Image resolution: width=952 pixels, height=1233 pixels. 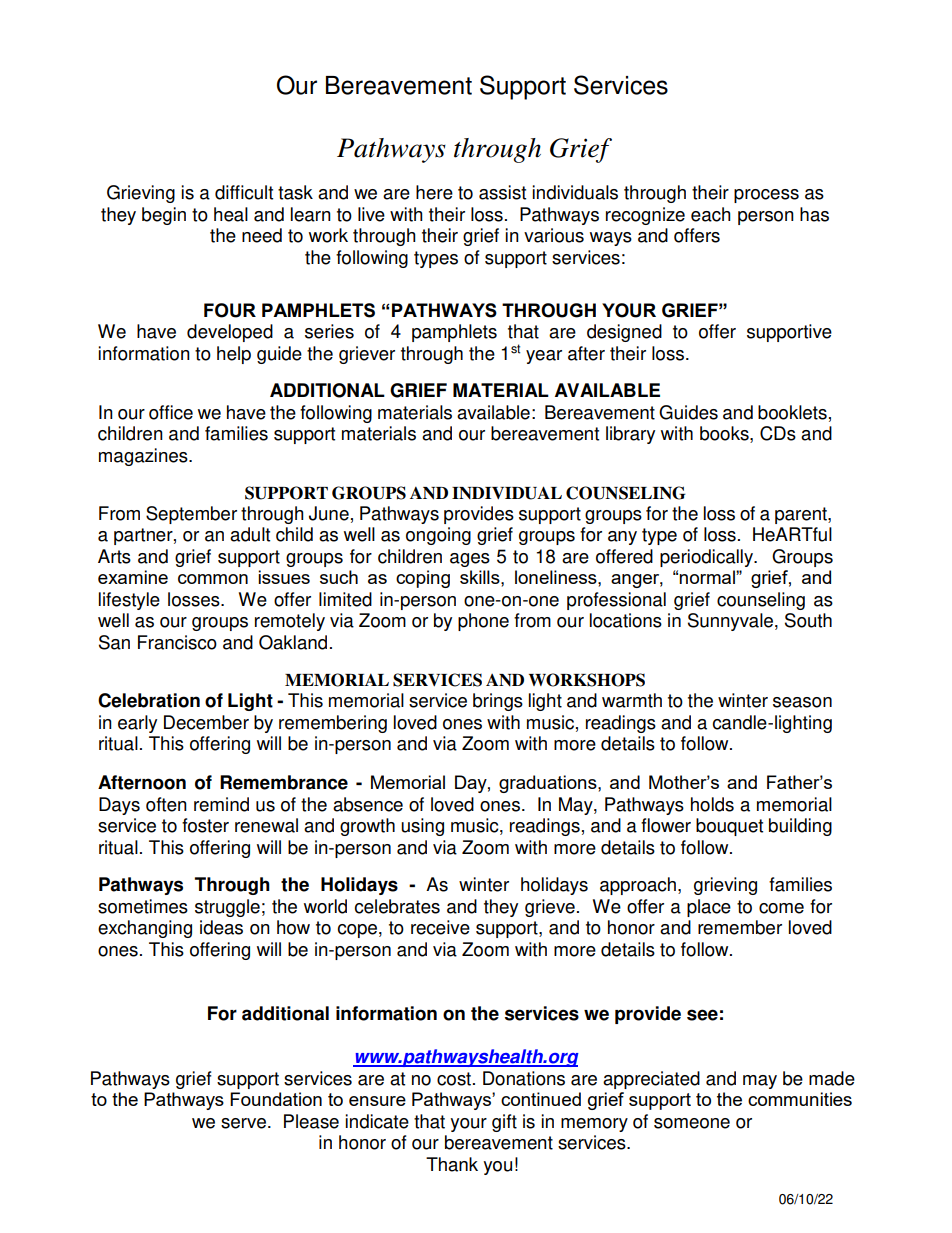 I want to click on each, so click(x=711, y=214).
